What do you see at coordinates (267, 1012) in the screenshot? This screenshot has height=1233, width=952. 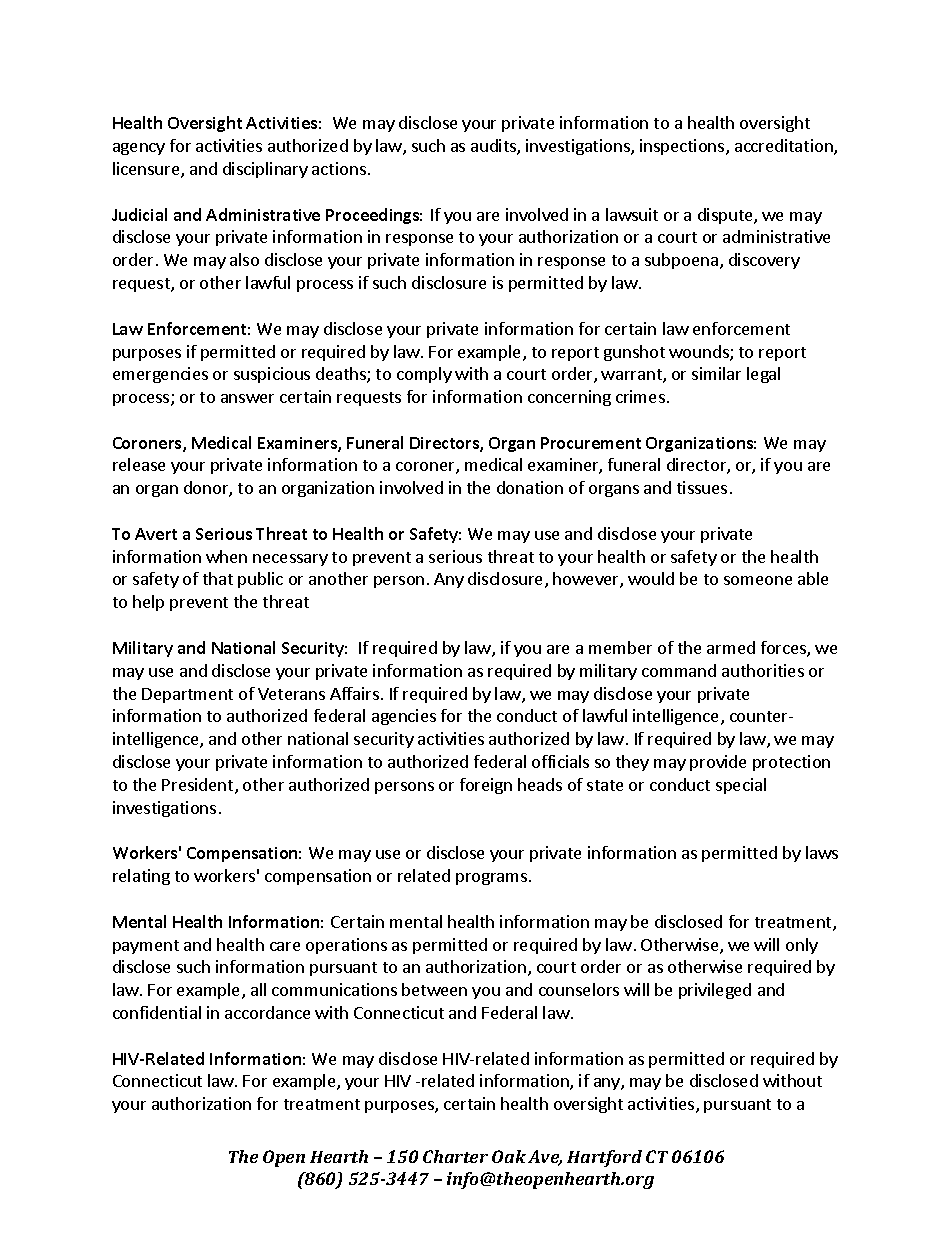 I see `accordance` at bounding box center [267, 1012].
